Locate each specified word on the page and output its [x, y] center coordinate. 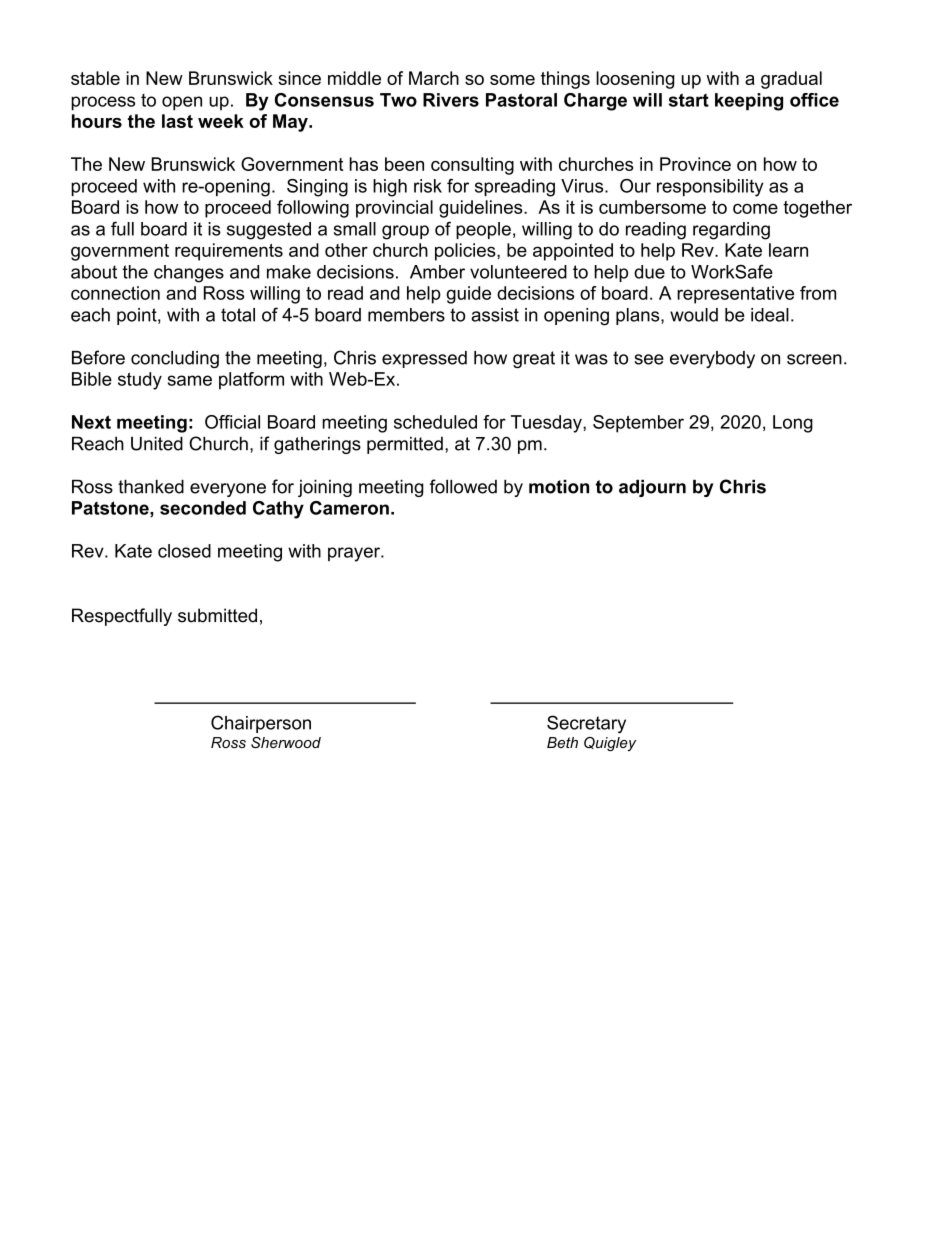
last [177, 121]
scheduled [435, 422]
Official [232, 422]
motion [559, 487]
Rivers [451, 100]
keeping [749, 102]
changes [189, 274]
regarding [731, 231]
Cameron [349, 508]
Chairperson [261, 724]
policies [466, 252]
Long [793, 424]
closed [184, 551]
